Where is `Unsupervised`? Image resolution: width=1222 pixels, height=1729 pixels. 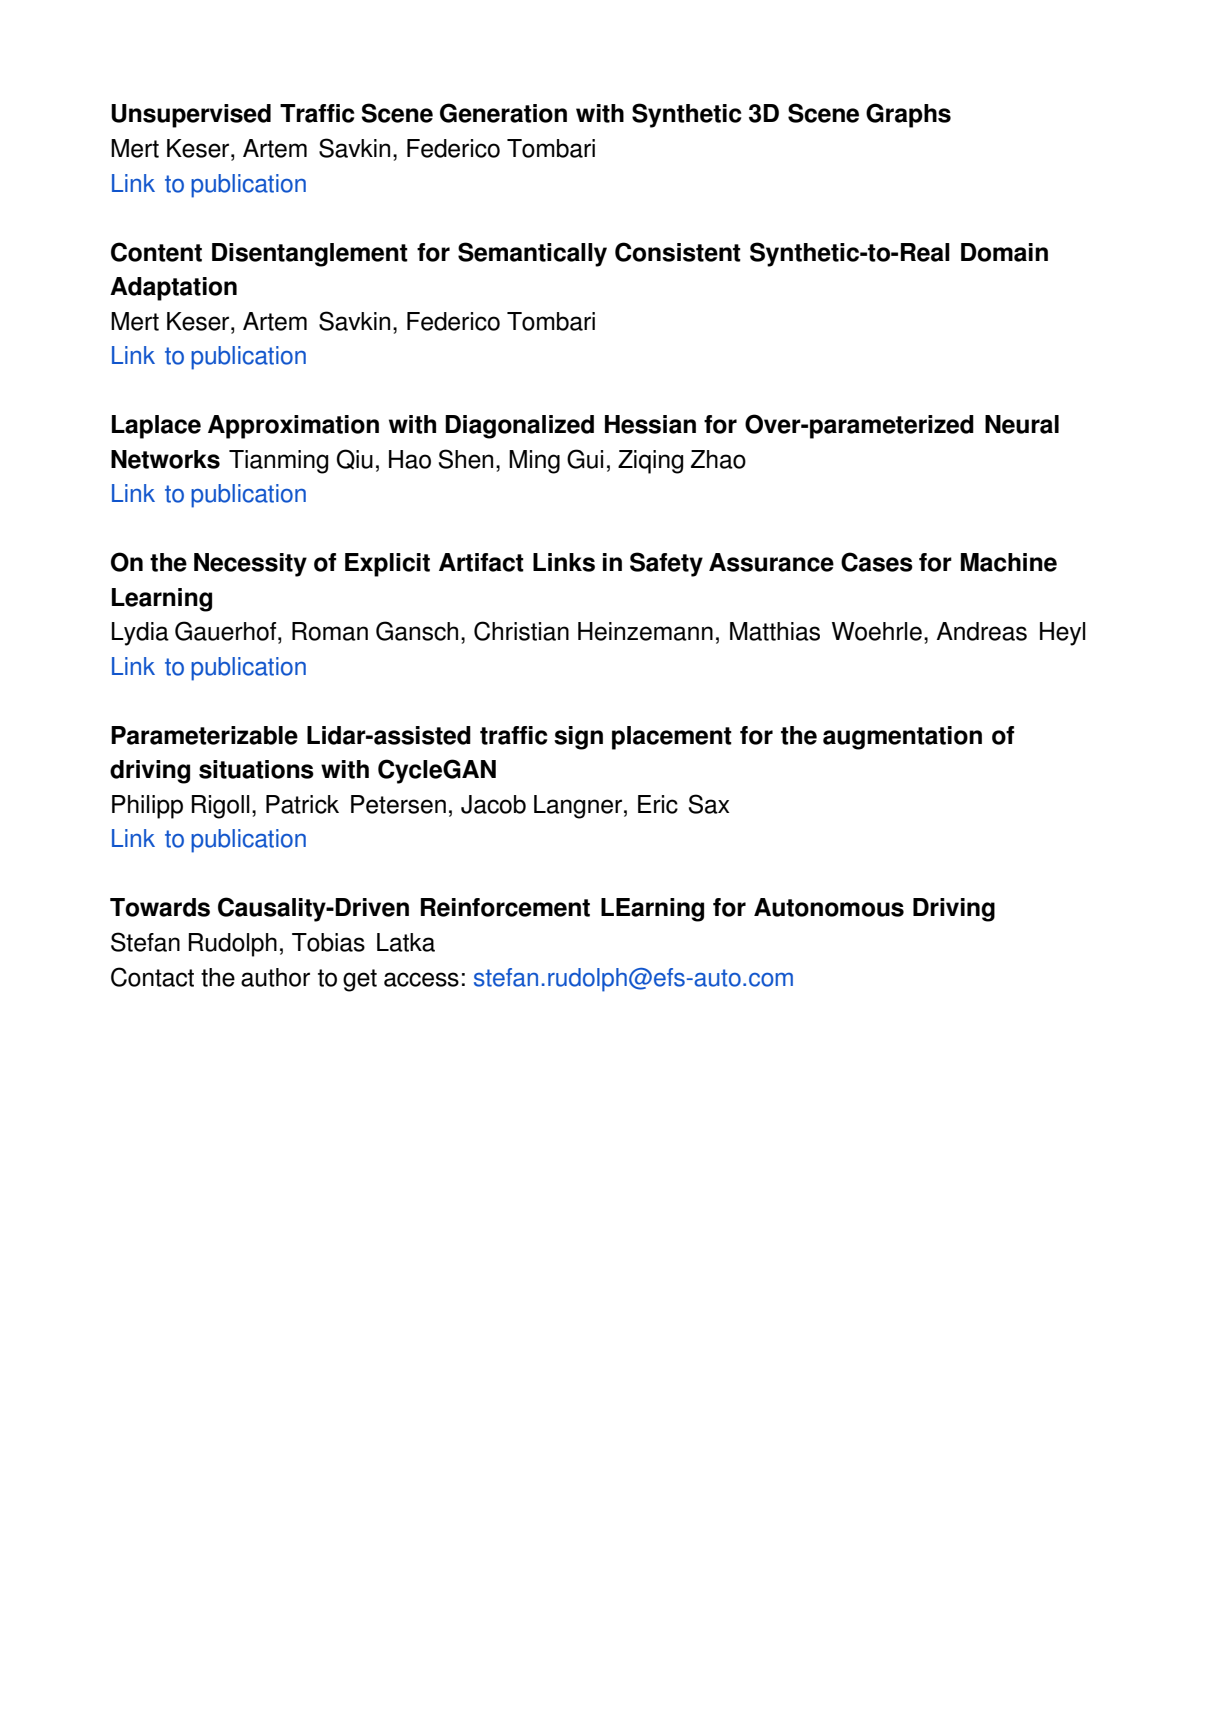 Unsupervised is located at coordinates (191, 116).
